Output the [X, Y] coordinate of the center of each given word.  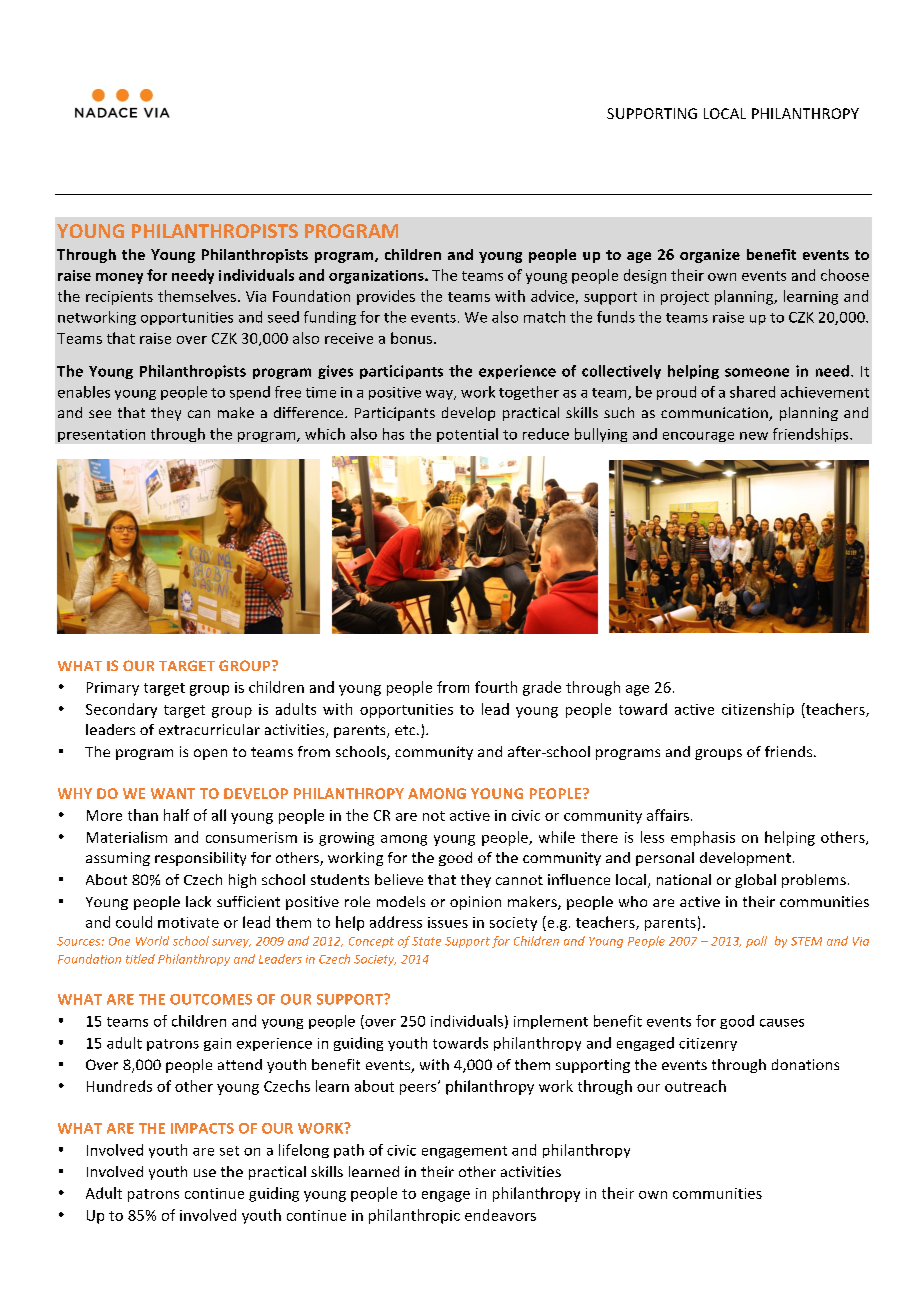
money [119, 278]
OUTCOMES [211, 999]
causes [782, 1023]
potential [467, 435]
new [754, 436]
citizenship [758, 710]
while [557, 837]
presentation [101, 435]
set [229, 1151]
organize [710, 256]
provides [386, 297]
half [176, 815]
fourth [496, 687]
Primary [113, 689]
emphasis [703, 838]
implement [551, 1022]
